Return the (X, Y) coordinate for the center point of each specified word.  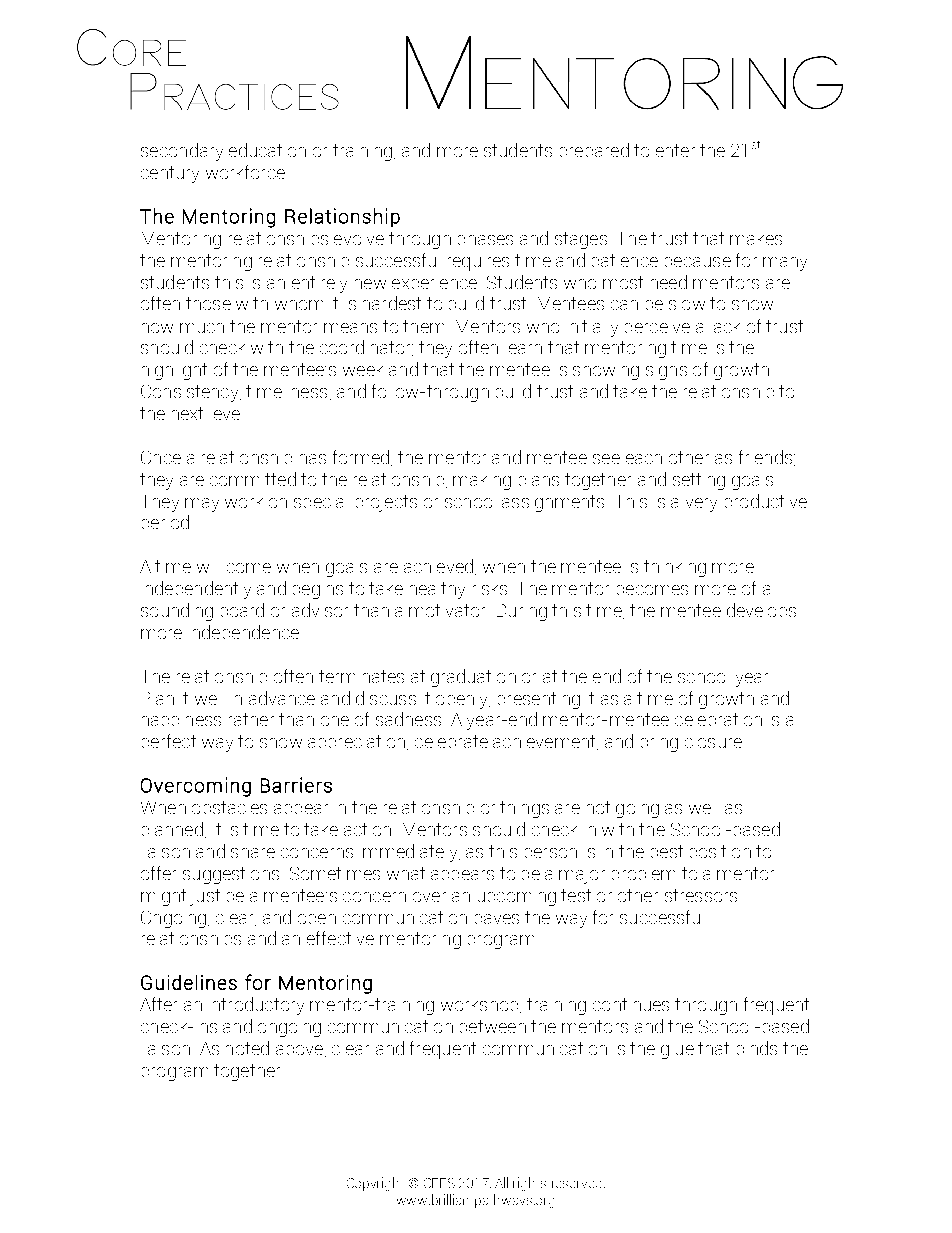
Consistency (191, 393)
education (267, 150)
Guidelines (189, 982)
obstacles (229, 807)
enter (675, 150)
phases (485, 240)
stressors (701, 895)
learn (525, 349)
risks (490, 590)
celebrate (451, 741)
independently (198, 590)
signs (666, 373)
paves (497, 919)
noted (247, 1048)
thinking (675, 568)
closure (713, 743)
